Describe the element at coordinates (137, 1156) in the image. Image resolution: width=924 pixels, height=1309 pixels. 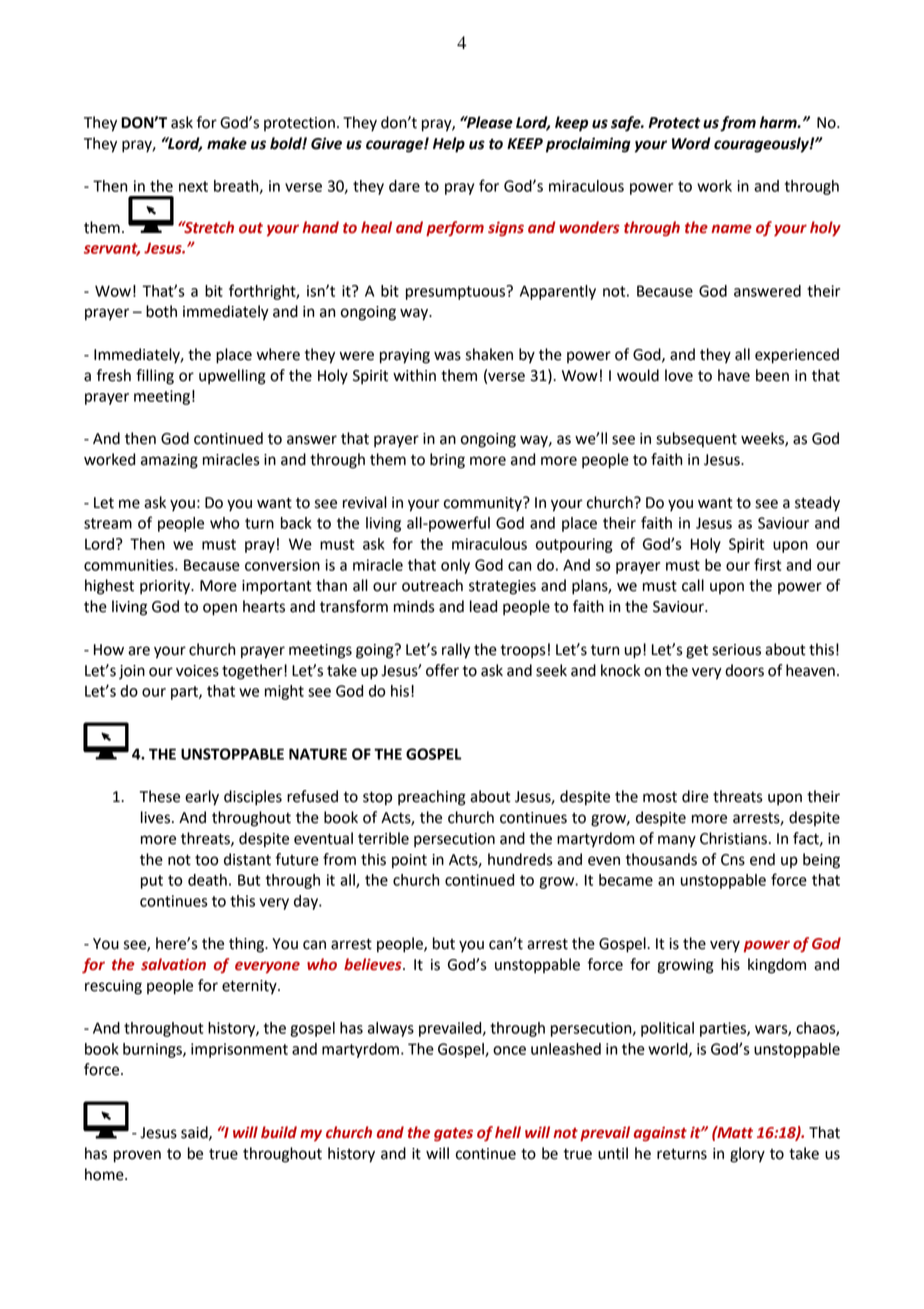
I see `proven` at that location.
